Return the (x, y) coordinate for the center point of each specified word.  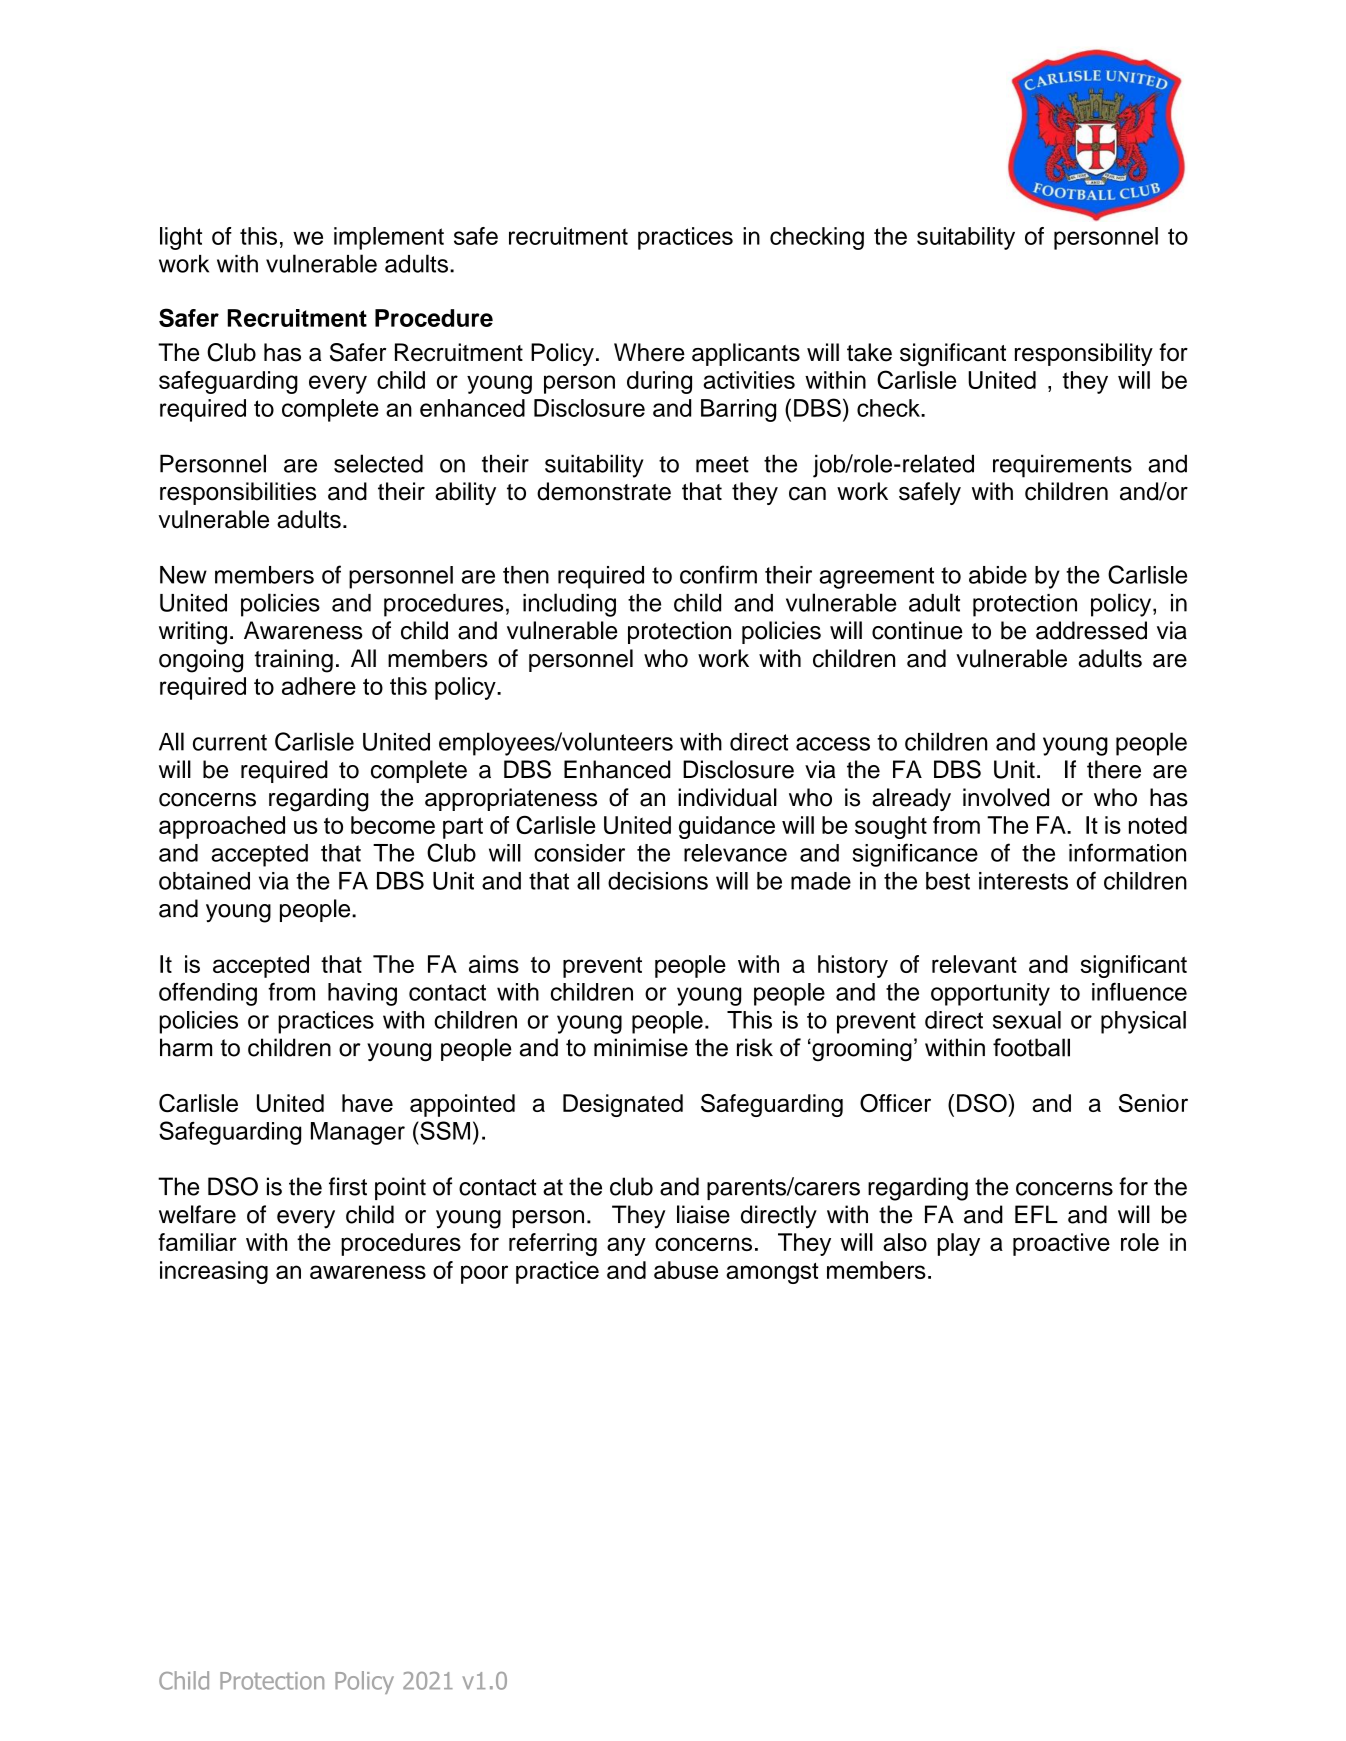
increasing (214, 1272)
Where (649, 352)
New (183, 575)
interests (1023, 881)
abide (998, 575)
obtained (204, 881)
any (626, 1246)
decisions (658, 881)
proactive (1061, 1244)
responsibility (1084, 354)
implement (389, 238)
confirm (718, 574)
